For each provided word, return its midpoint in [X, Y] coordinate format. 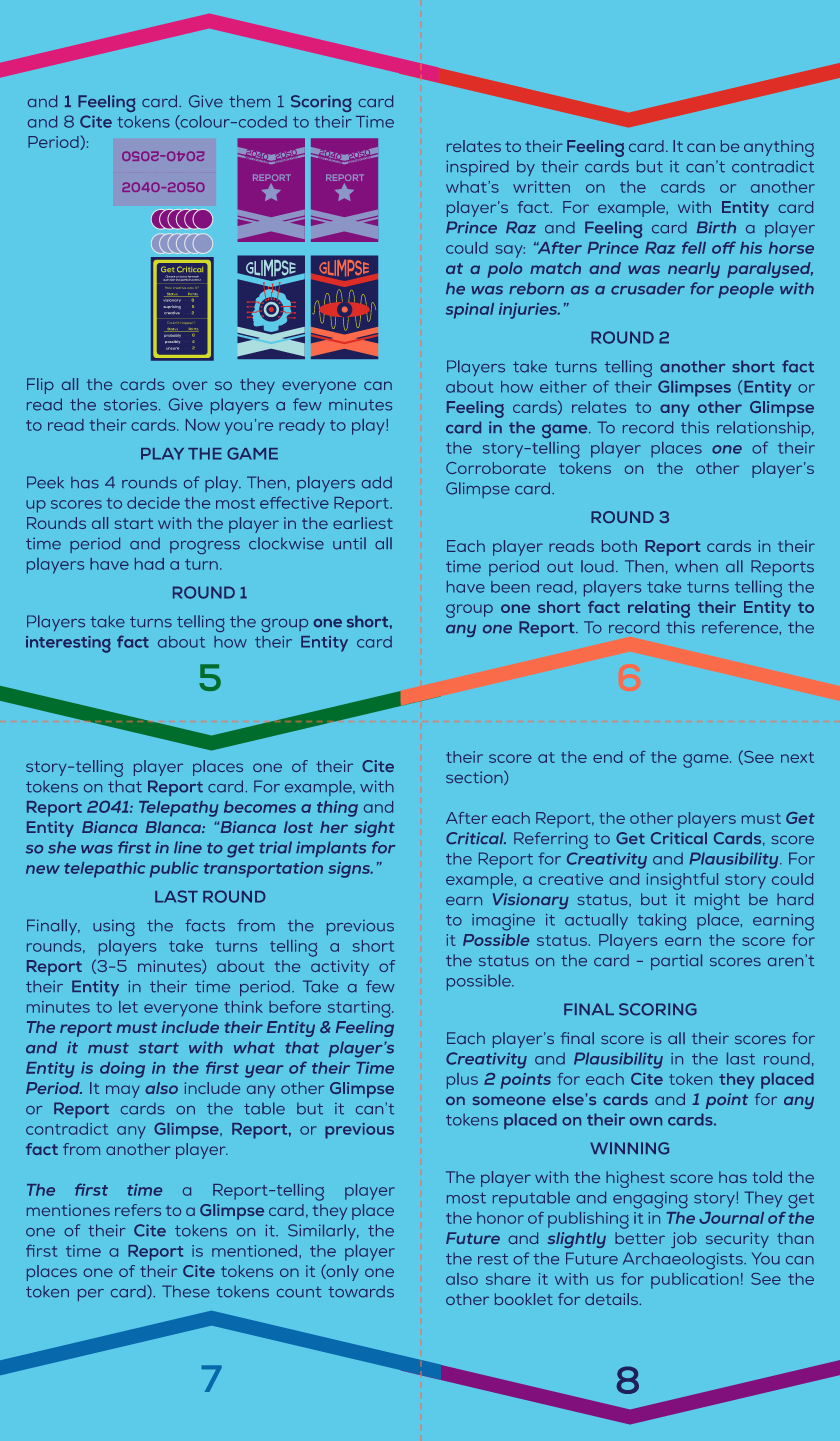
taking [661, 922]
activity [340, 968]
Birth [716, 227]
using [114, 928]
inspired [477, 168]
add [377, 482]
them [249, 101]
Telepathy [178, 809]
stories [132, 405]
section [475, 778]
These [186, 1291]
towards [361, 1292]
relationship [765, 429]
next [797, 757]
